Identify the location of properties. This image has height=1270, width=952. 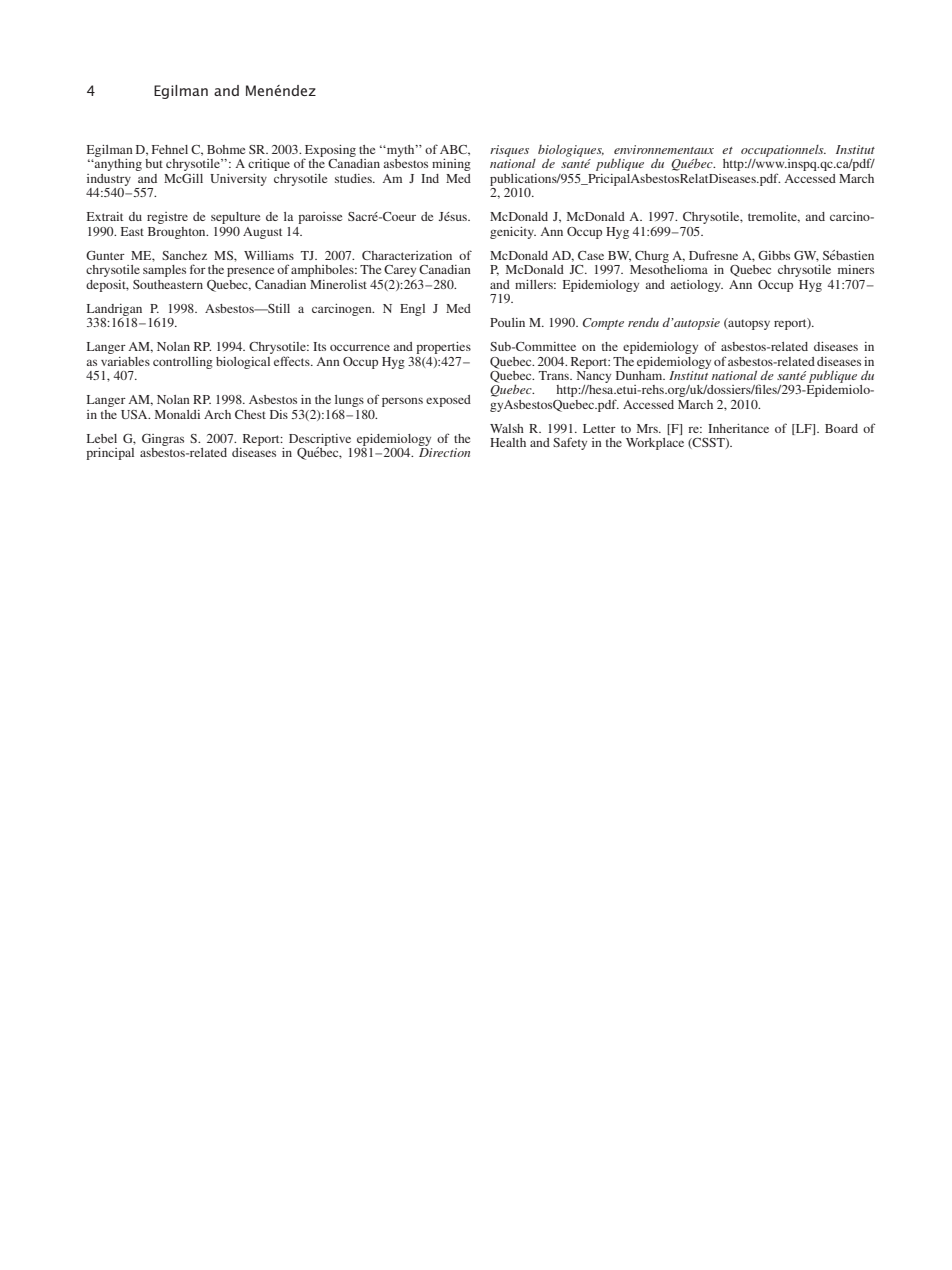
(443, 348).
